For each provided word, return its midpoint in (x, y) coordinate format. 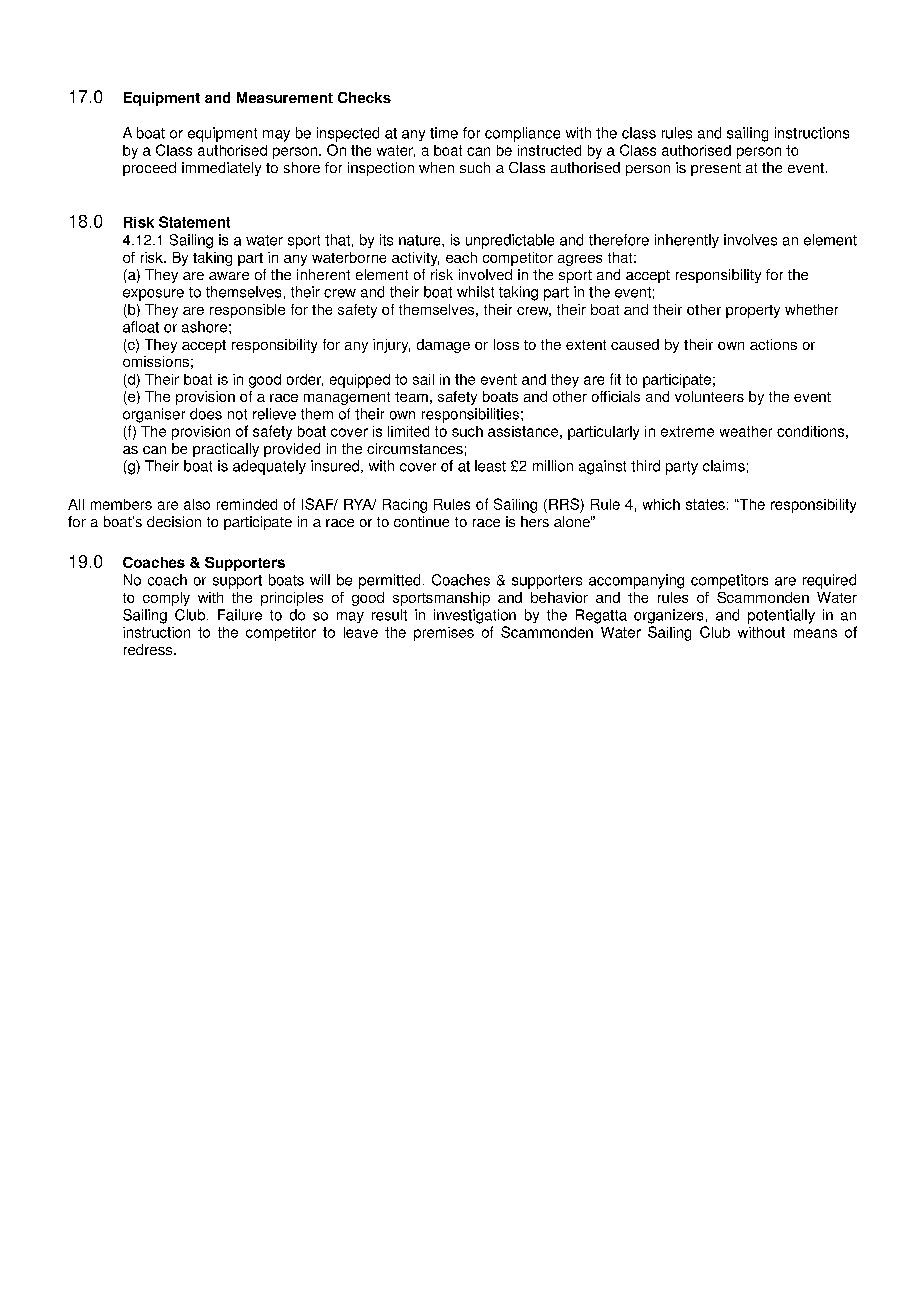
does (206, 414)
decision (174, 521)
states (705, 504)
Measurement (285, 97)
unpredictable (510, 241)
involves (750, 240)
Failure (240, 615)
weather (746, 431)
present (716, 169)
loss (506, 344)
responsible (247, 311)
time (444, 133)
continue (421, 521)
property (753, 311)
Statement (194, 222)
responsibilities (470, 415)
